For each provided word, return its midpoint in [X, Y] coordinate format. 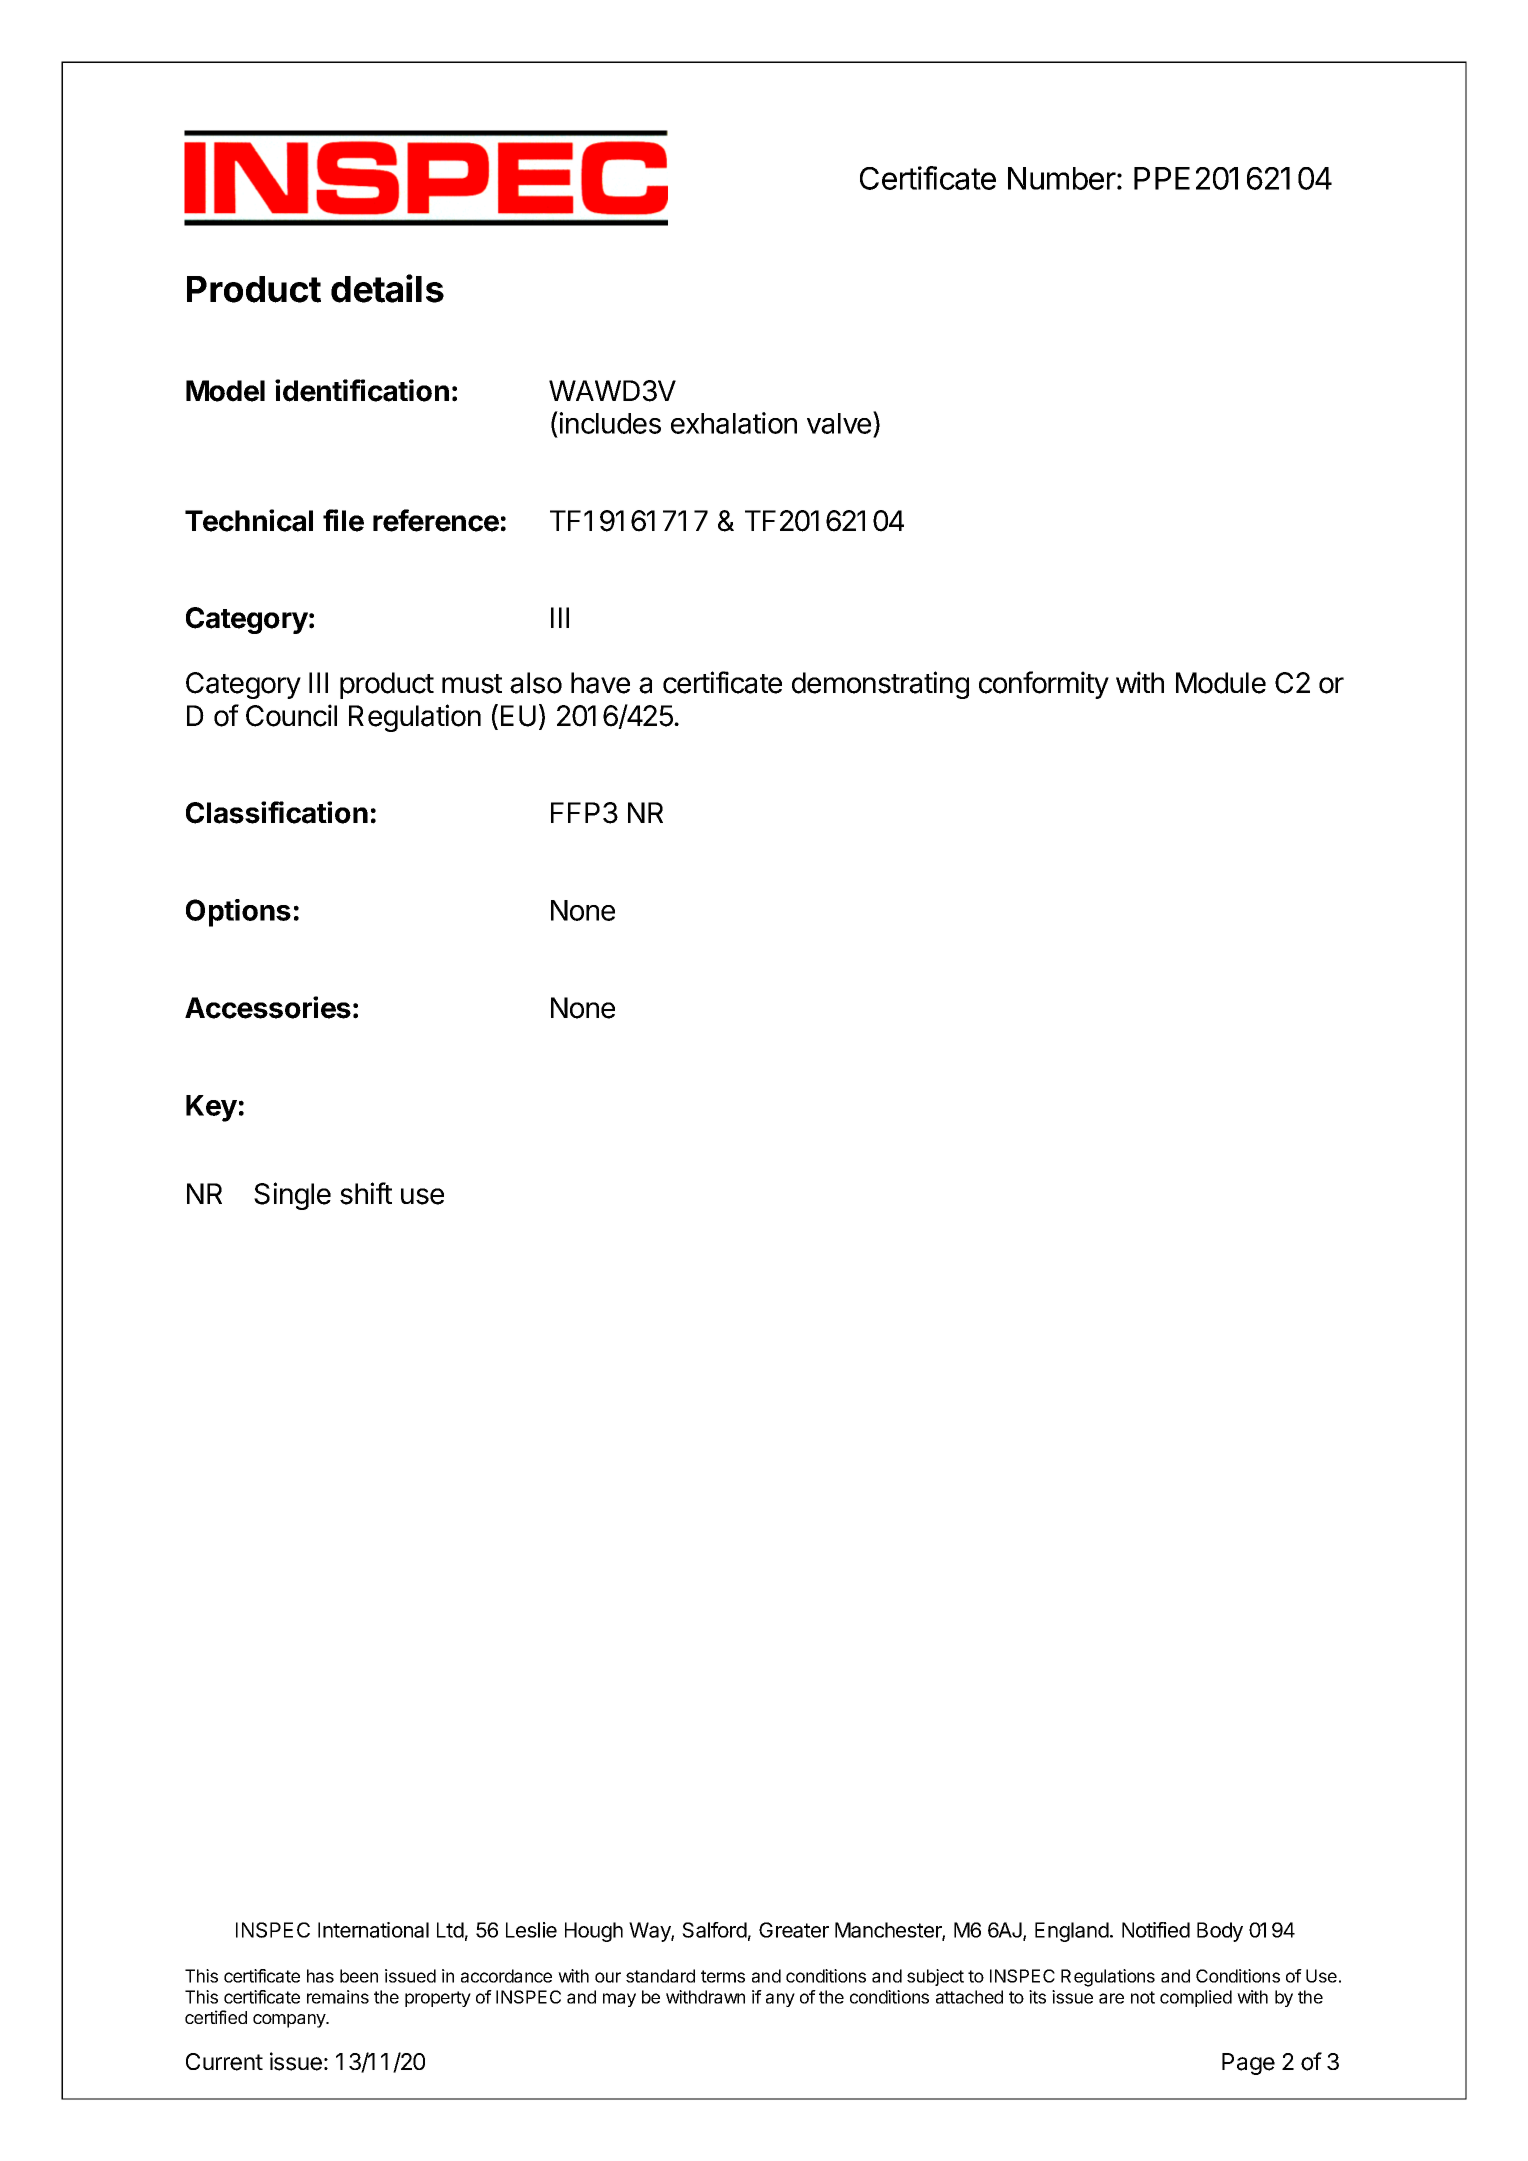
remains [338, 1997]
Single [292, 1196]
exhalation [734, 423]
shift [366, 1193]
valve [839, 423]
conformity [1044, 685]
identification [362, 390]
